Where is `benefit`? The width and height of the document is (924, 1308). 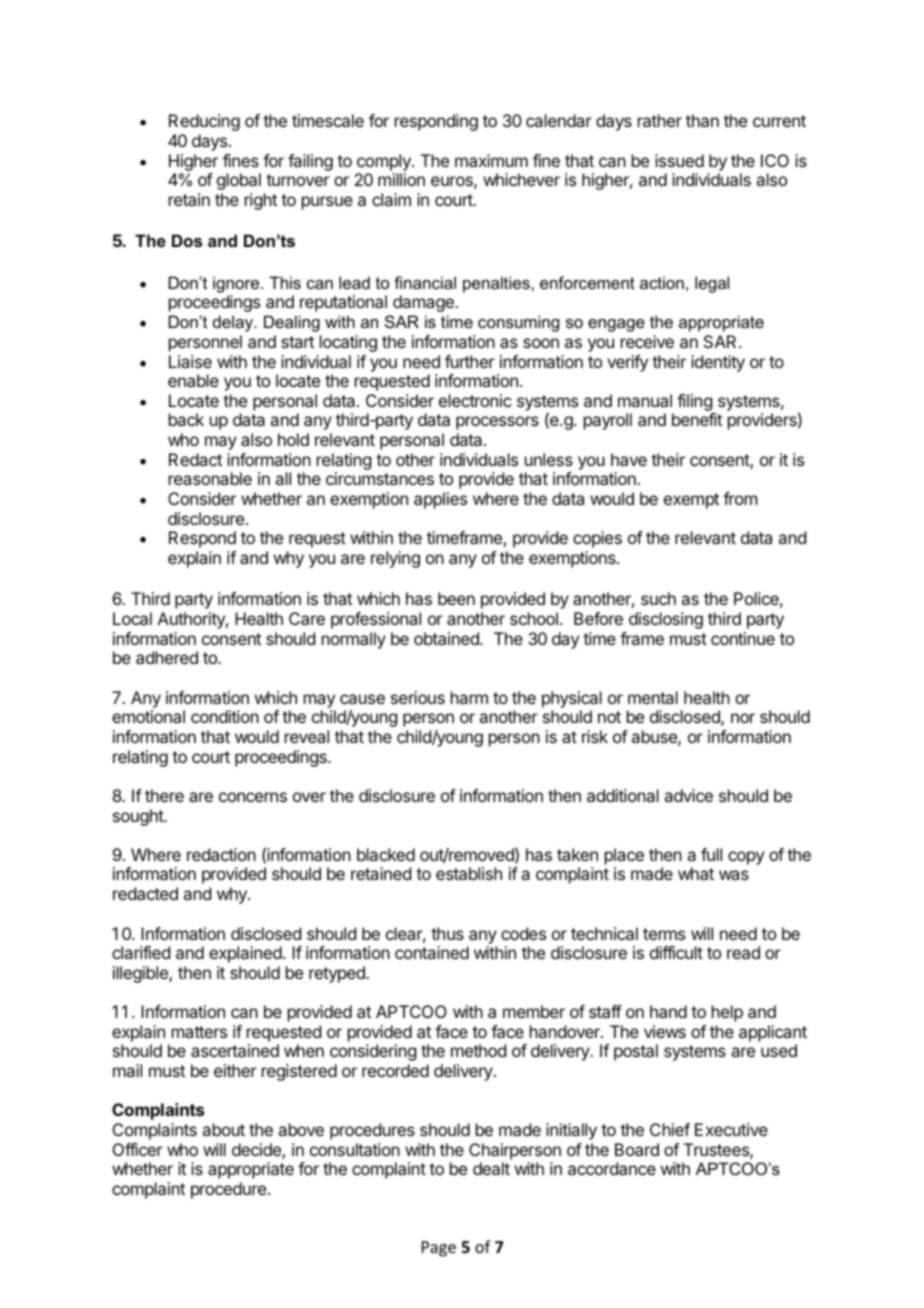 benefit is located at coordinates (697, 419).
